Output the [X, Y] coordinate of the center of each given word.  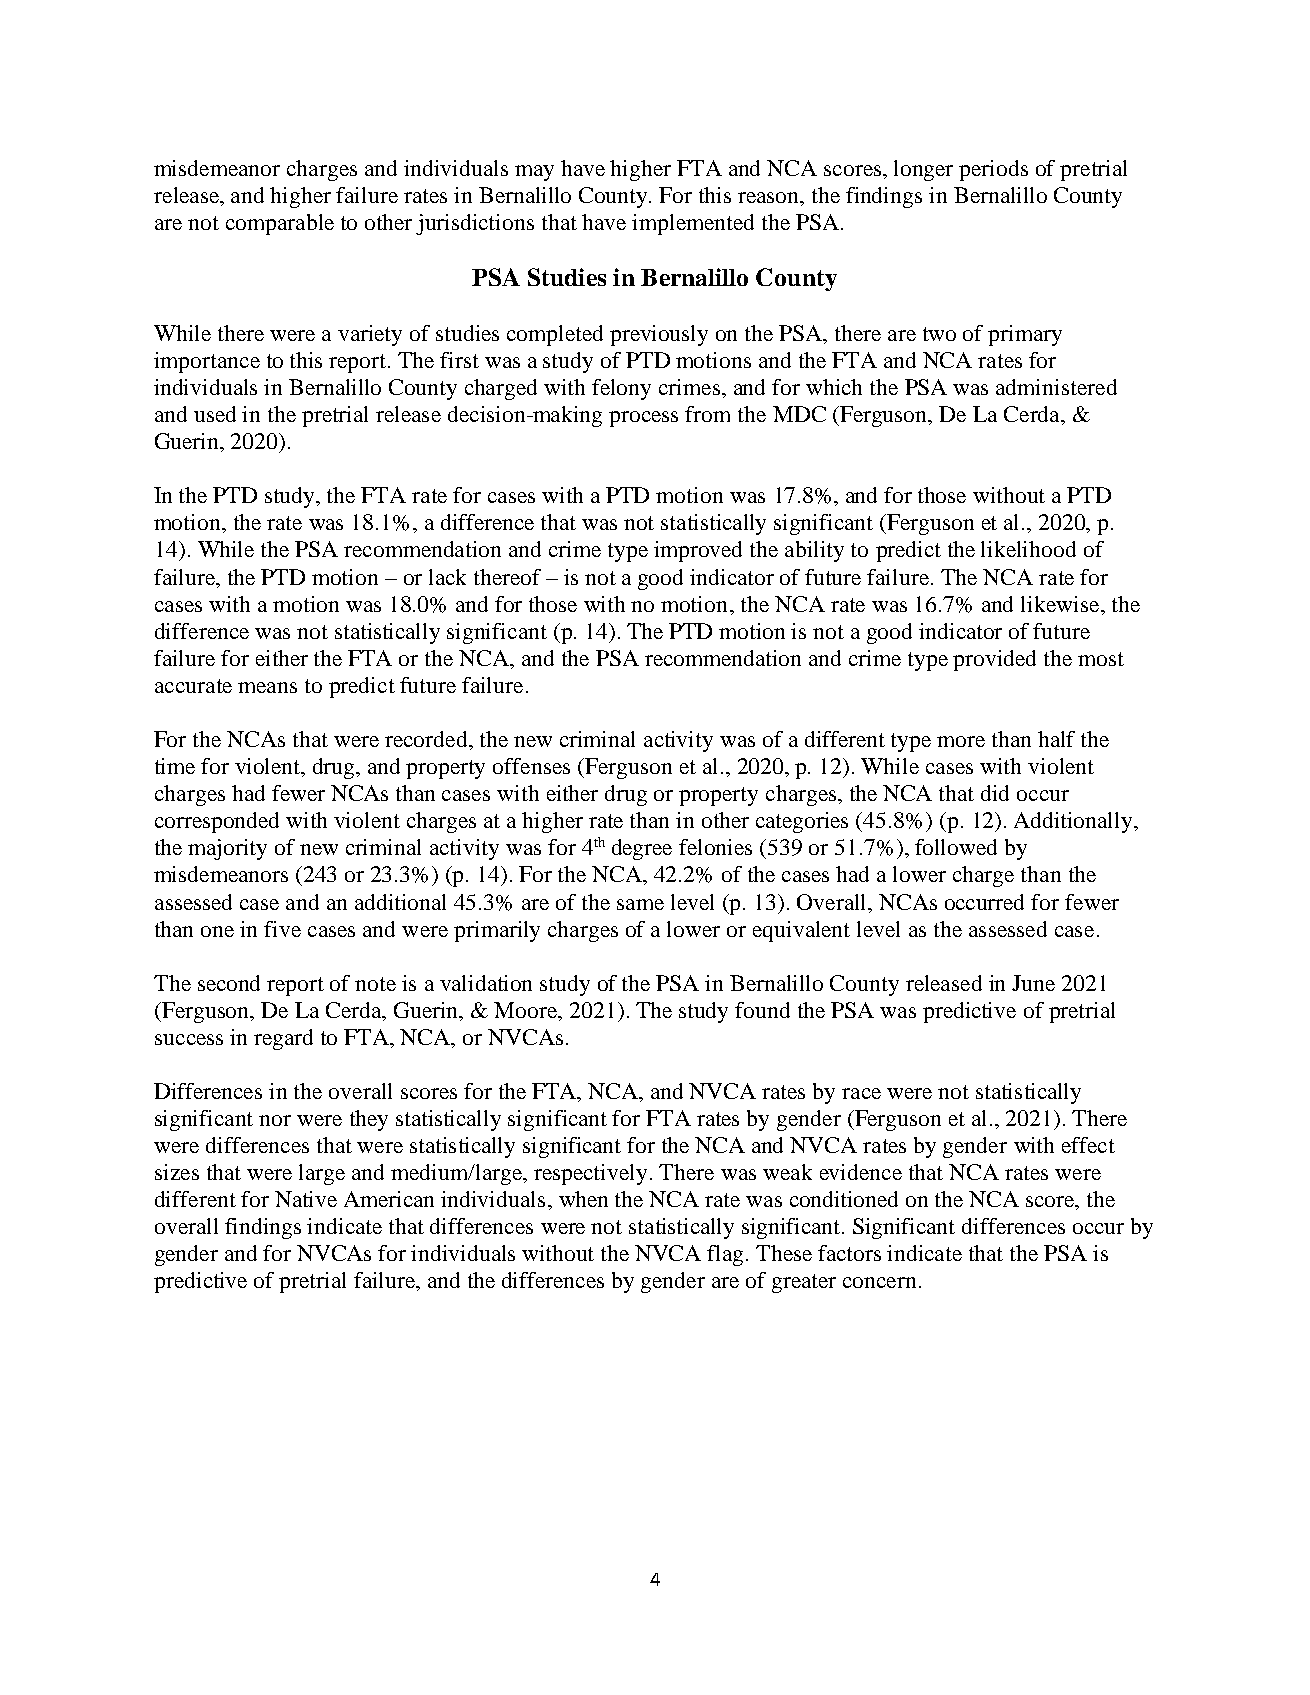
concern [879, 1282]
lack [447, 577]
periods [993, 170]
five [282, 929]
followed [956, 847]
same [640, 904]
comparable [280, 224]
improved [698, 551]
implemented [693, 224]
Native [306, 1199]
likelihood [1028, 549]
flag [727, 1255]
